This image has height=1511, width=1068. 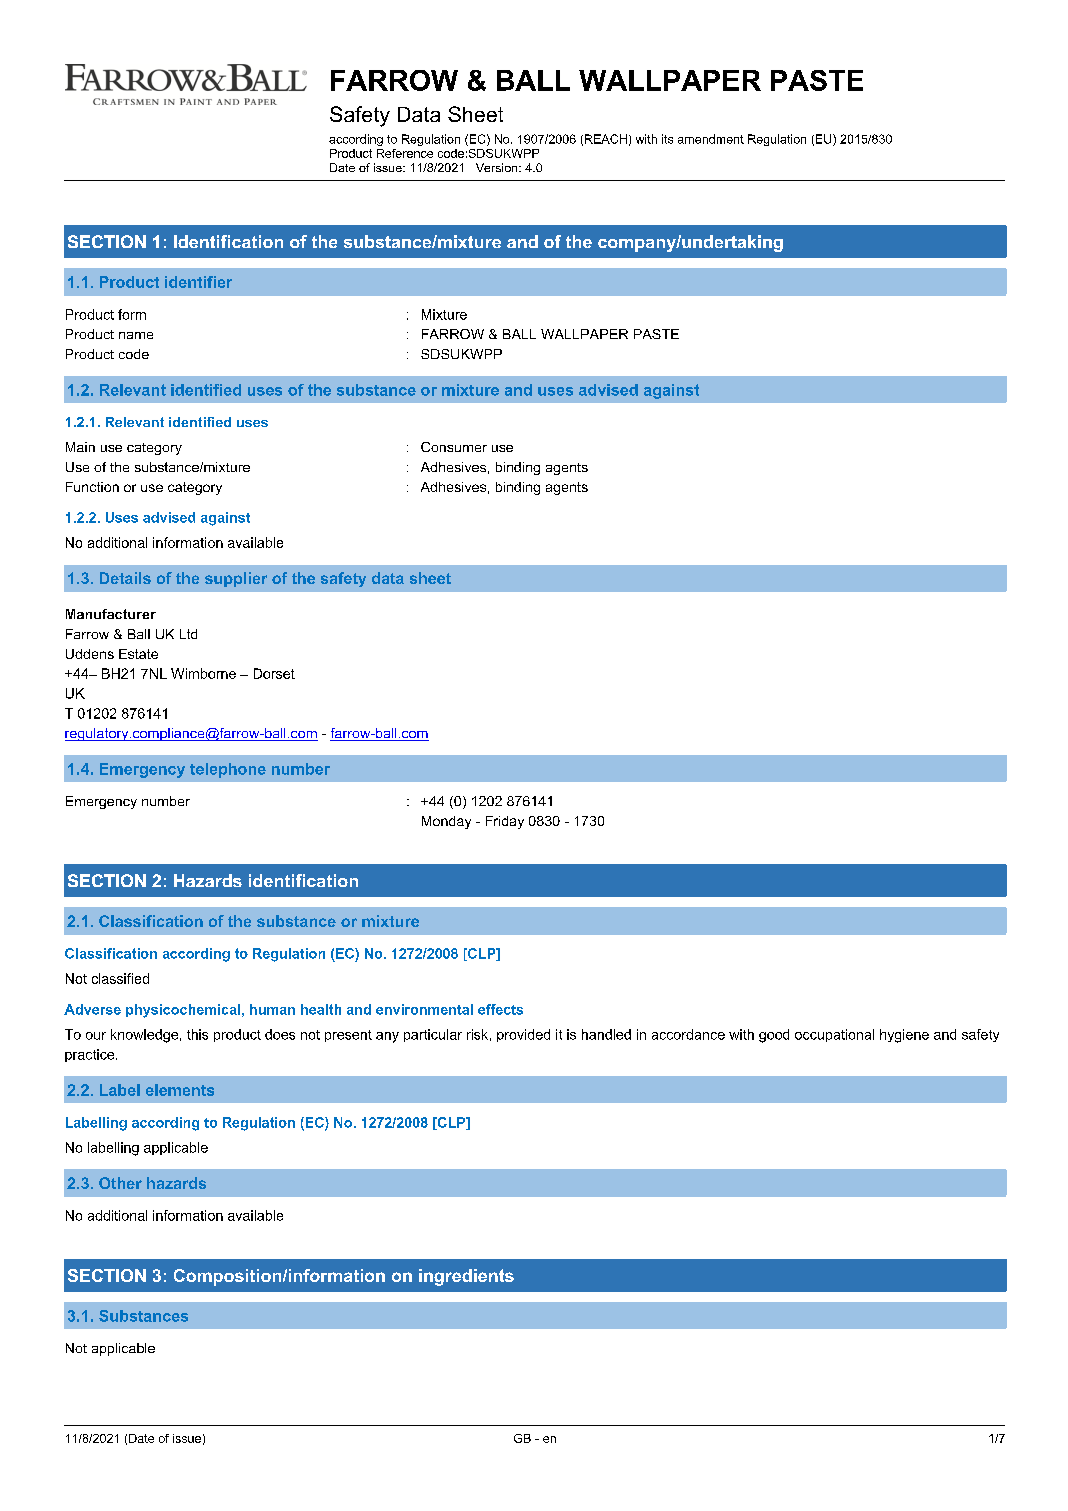 I want to click on Estate, so click(x=138, y=654).
